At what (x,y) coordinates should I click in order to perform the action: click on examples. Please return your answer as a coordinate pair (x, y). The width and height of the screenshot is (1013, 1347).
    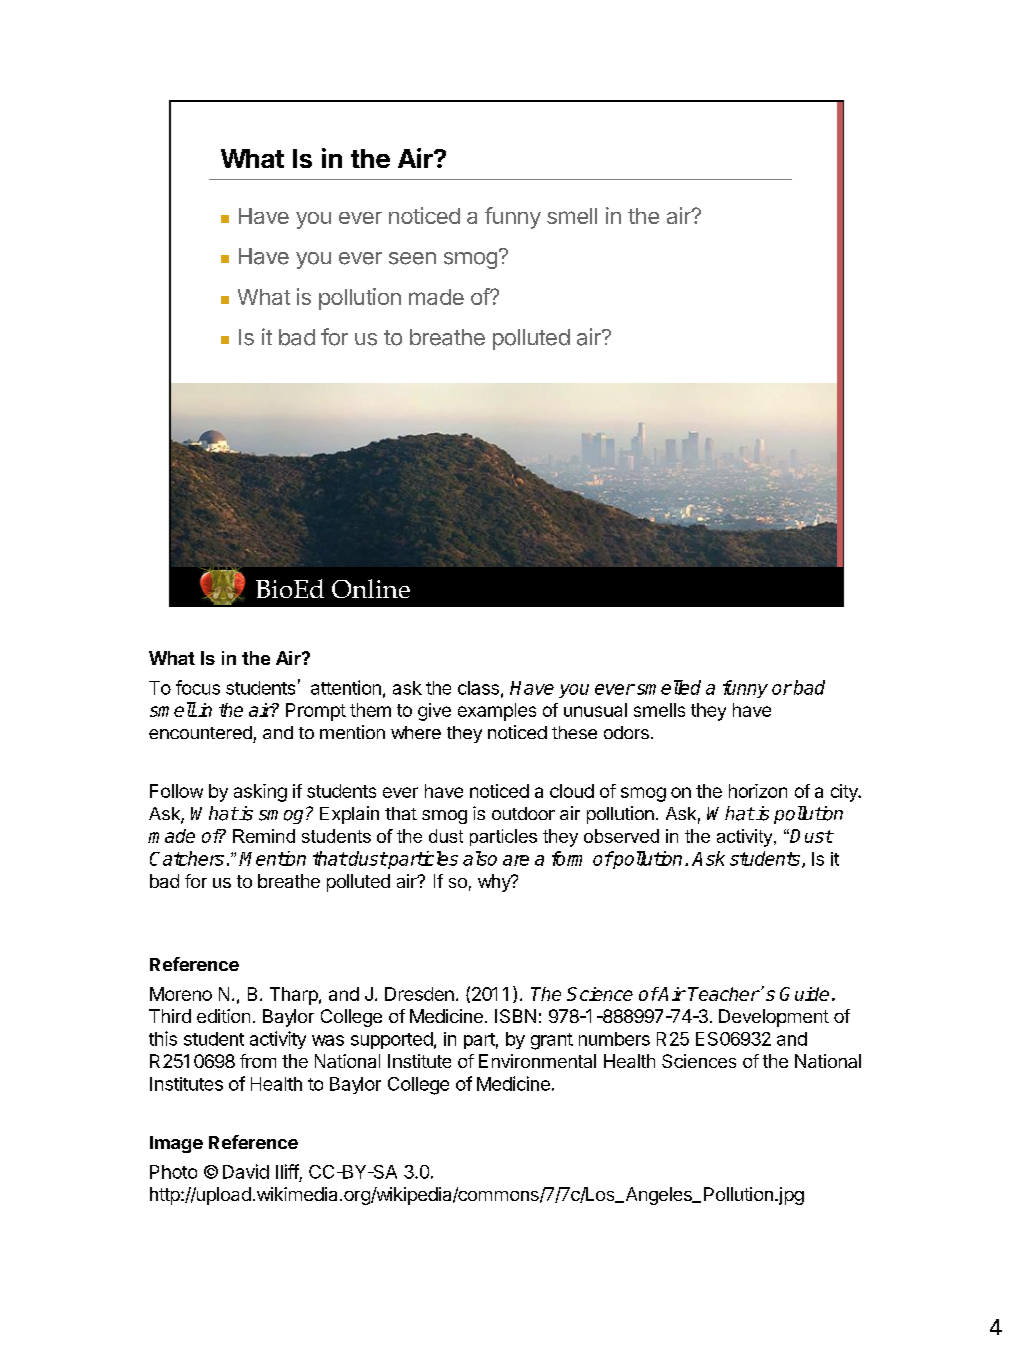
    Looking at the image, I should click on (497, 712).
